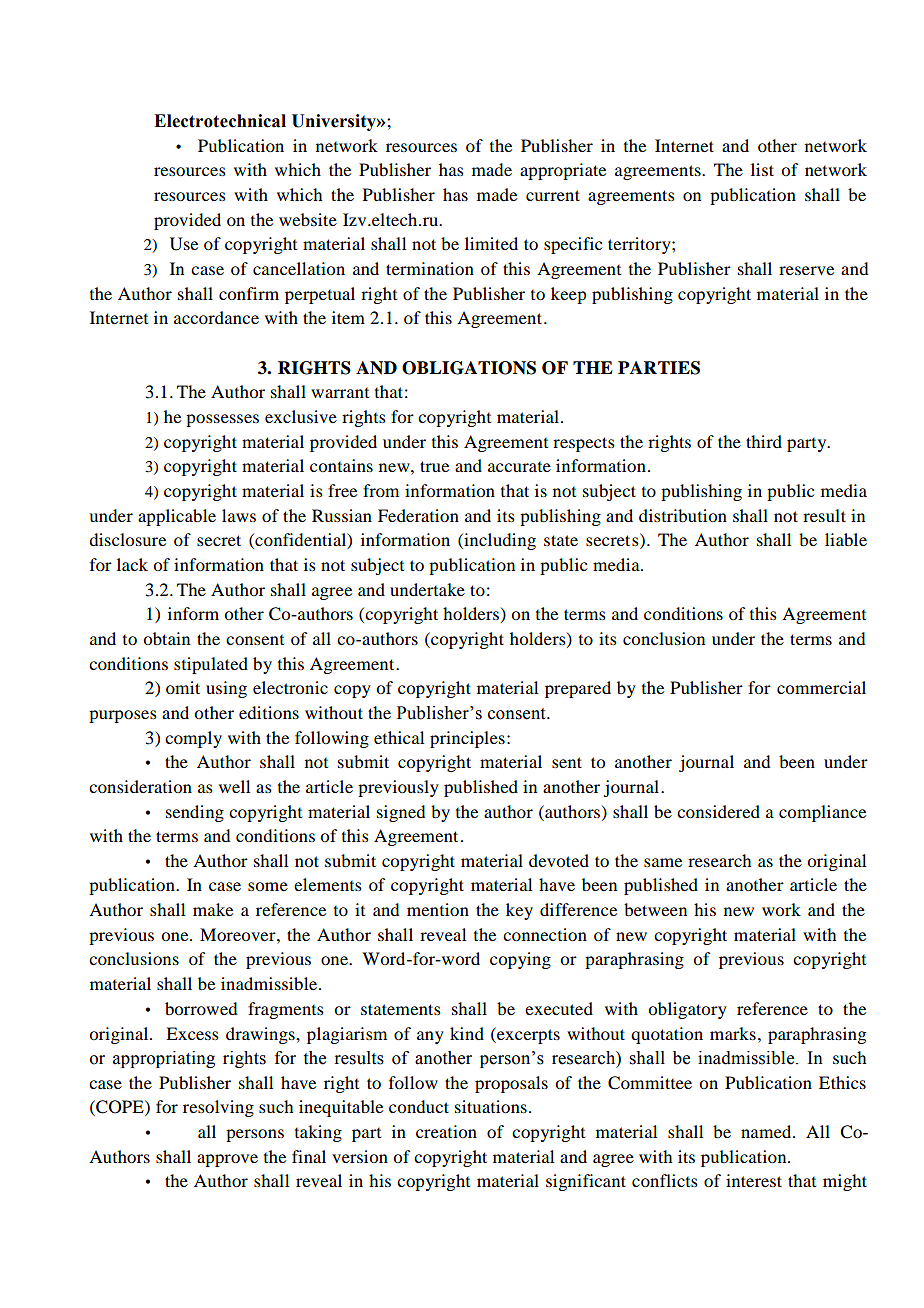 The image size is (924, 1308). What do you see at coordinates (211, 665) in the image?
I see `stipulated` at bounding box center [211, 665].
